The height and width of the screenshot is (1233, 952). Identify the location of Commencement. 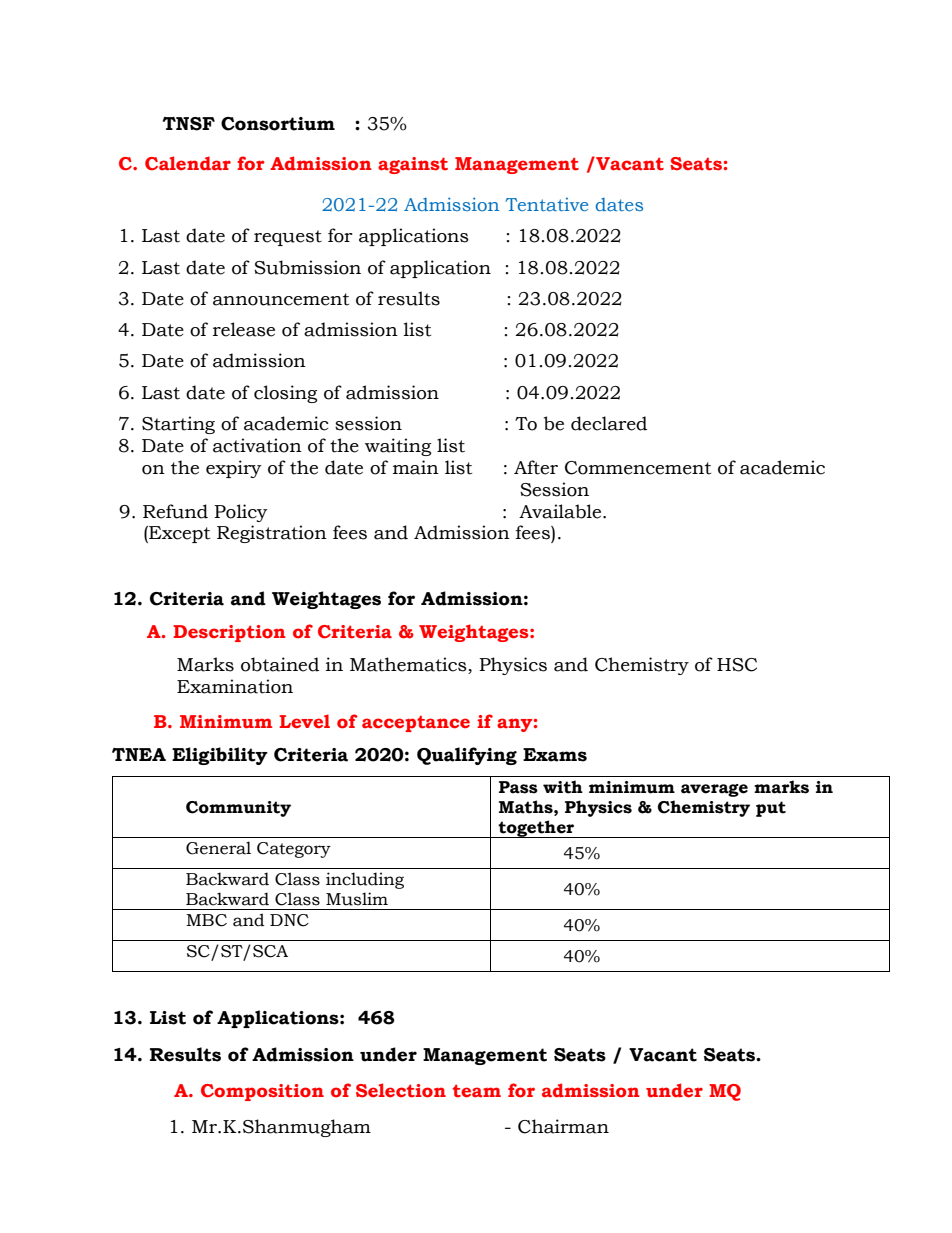
(638, 468).
